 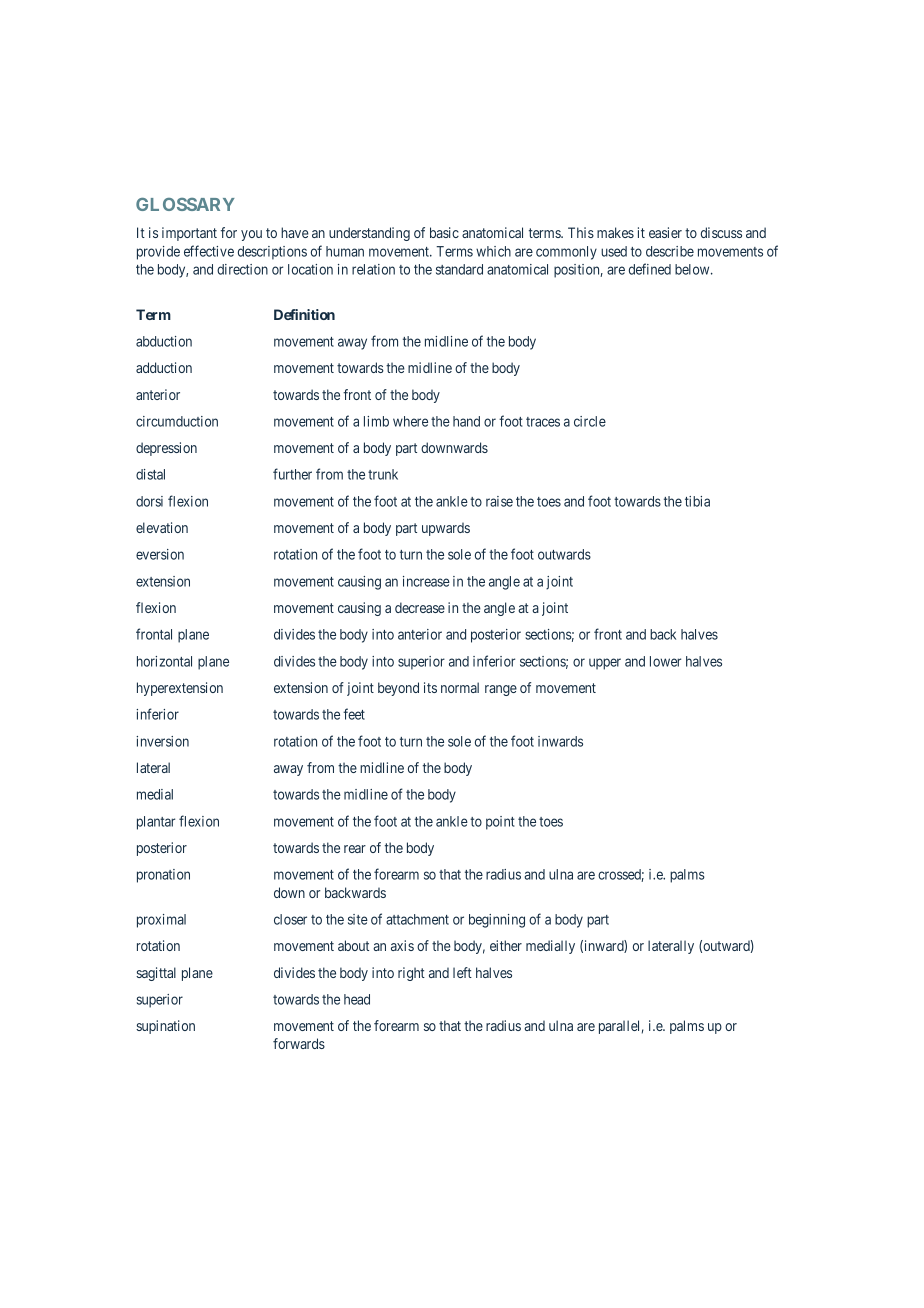 I want to click on easier, so click(x=665, y=232).
